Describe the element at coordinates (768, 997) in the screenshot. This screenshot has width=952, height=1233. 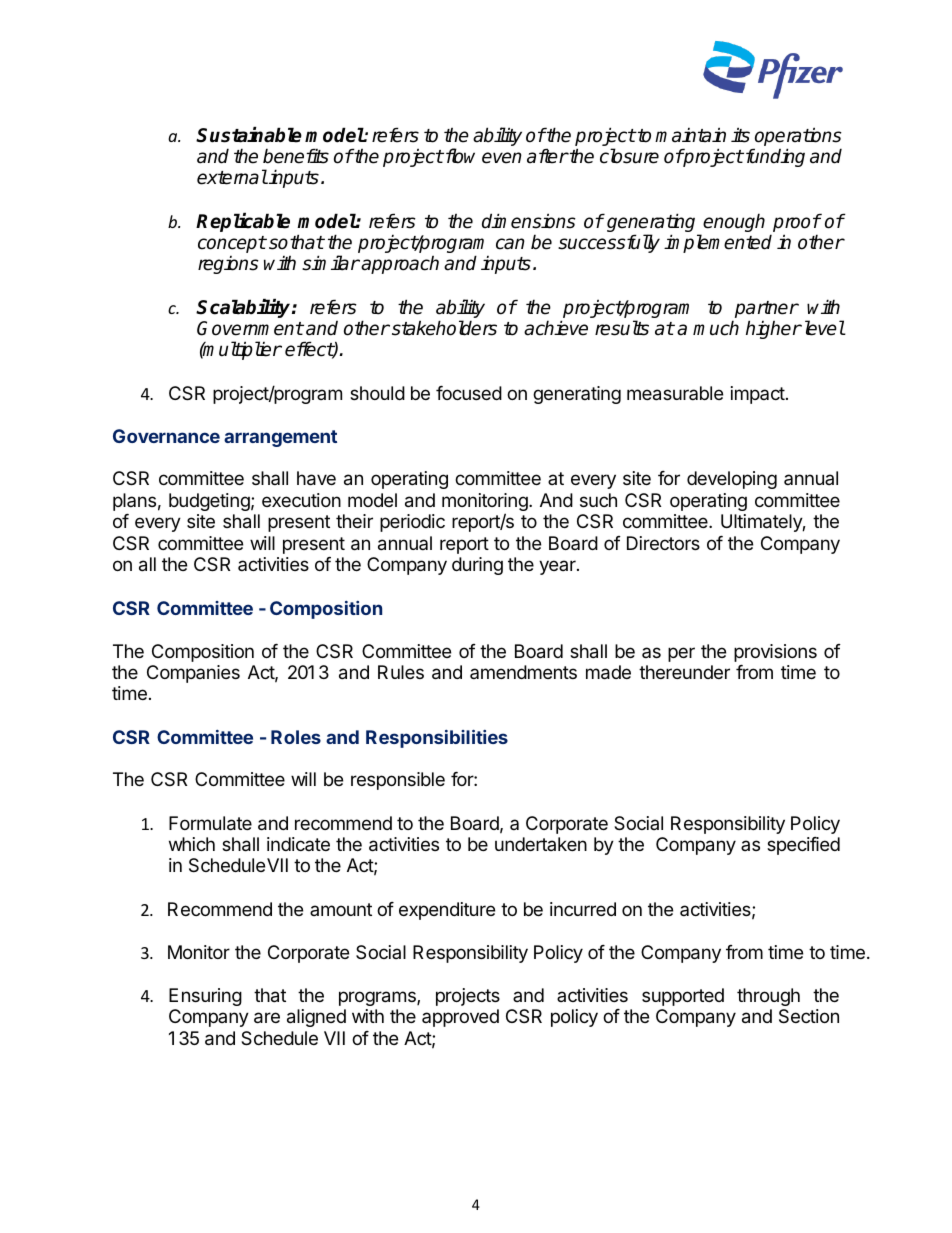
I see `through` at that location.
